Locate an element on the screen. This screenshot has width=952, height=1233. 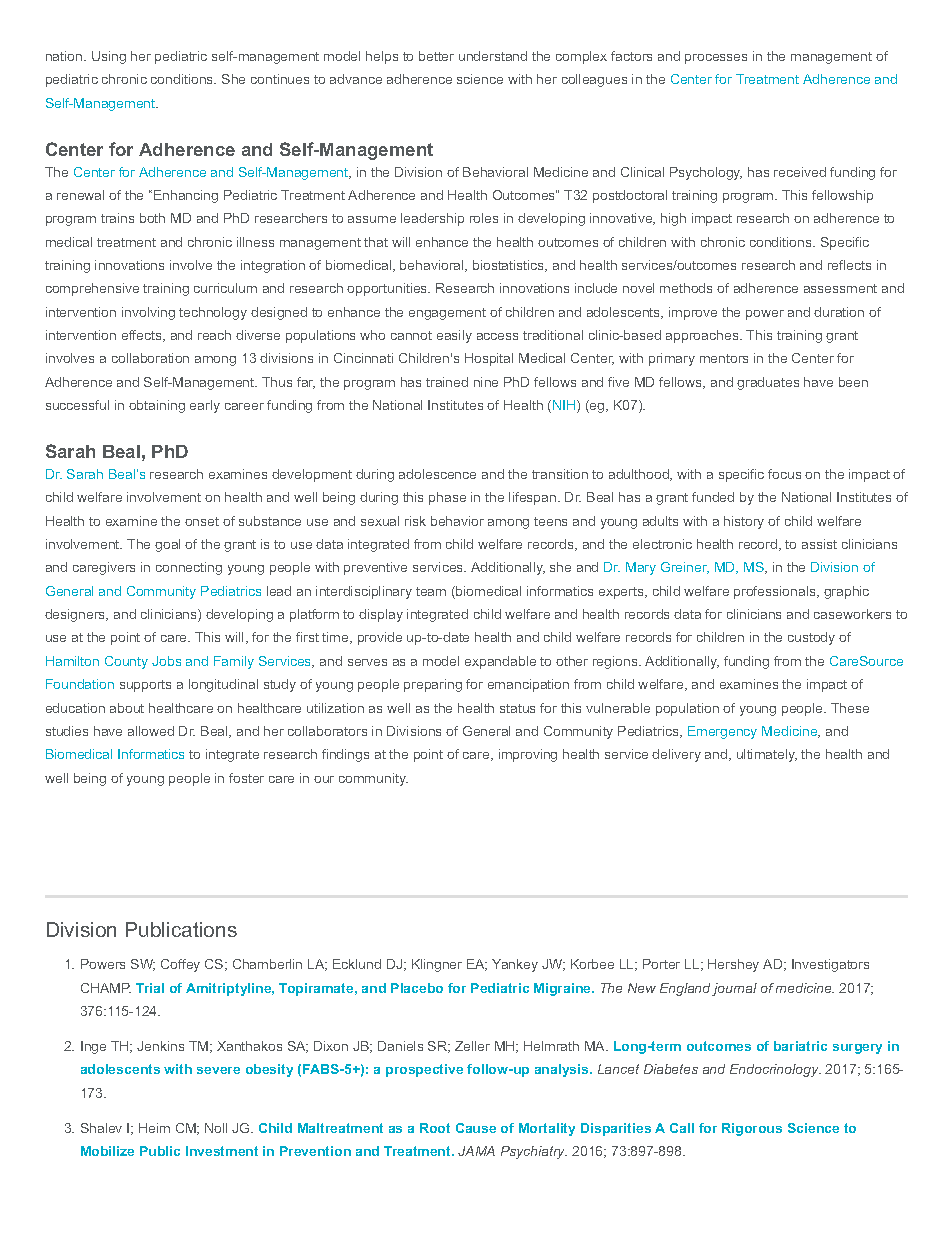
collaboration is located at coordinates (150, 358).
